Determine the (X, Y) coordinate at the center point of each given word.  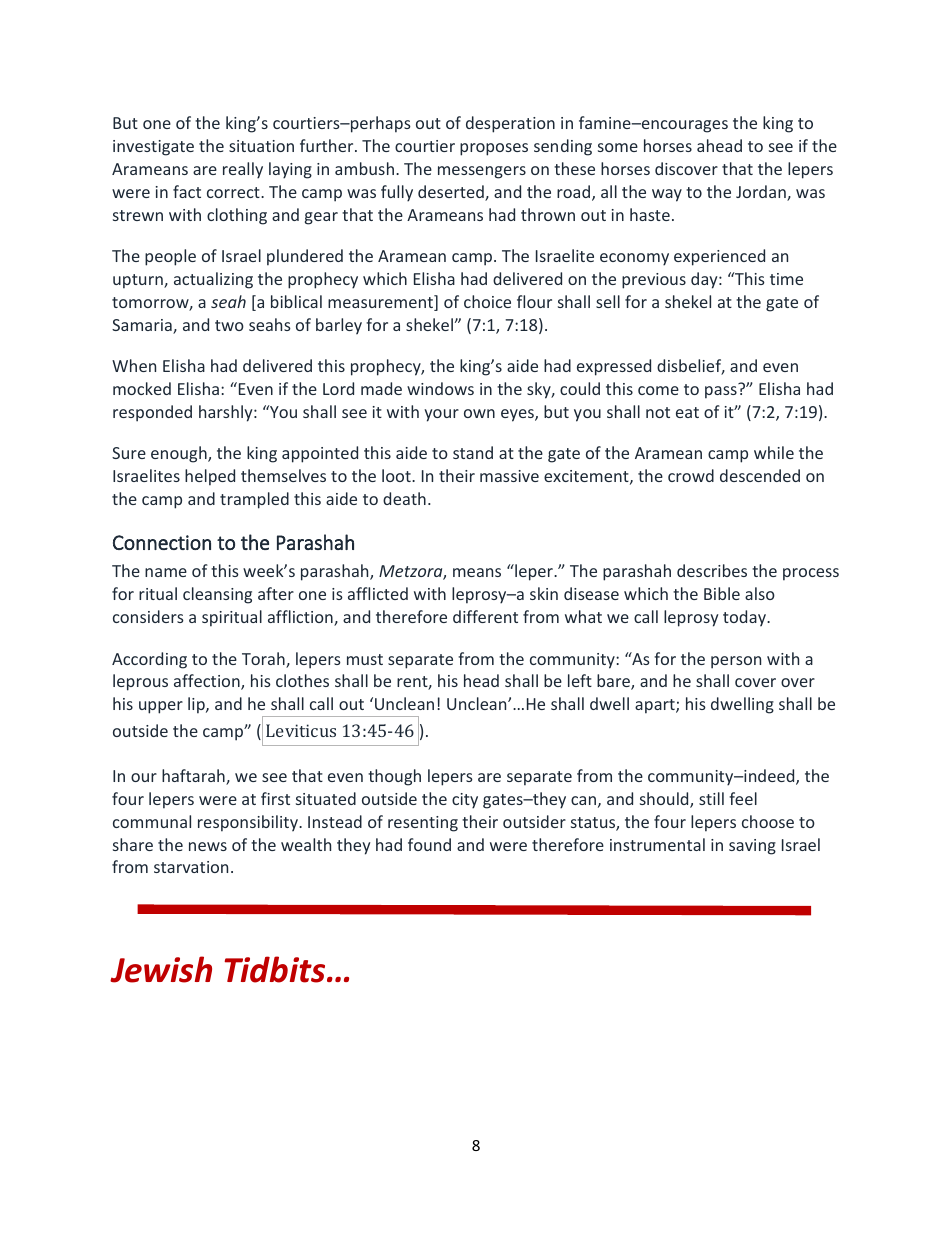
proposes (494, 149)
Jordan (762, 193)
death (404, 498)
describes (712, 570)
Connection (162, 542)
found (429, 844)
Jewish (161, 969)
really (243, 170)
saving (752, 847)
